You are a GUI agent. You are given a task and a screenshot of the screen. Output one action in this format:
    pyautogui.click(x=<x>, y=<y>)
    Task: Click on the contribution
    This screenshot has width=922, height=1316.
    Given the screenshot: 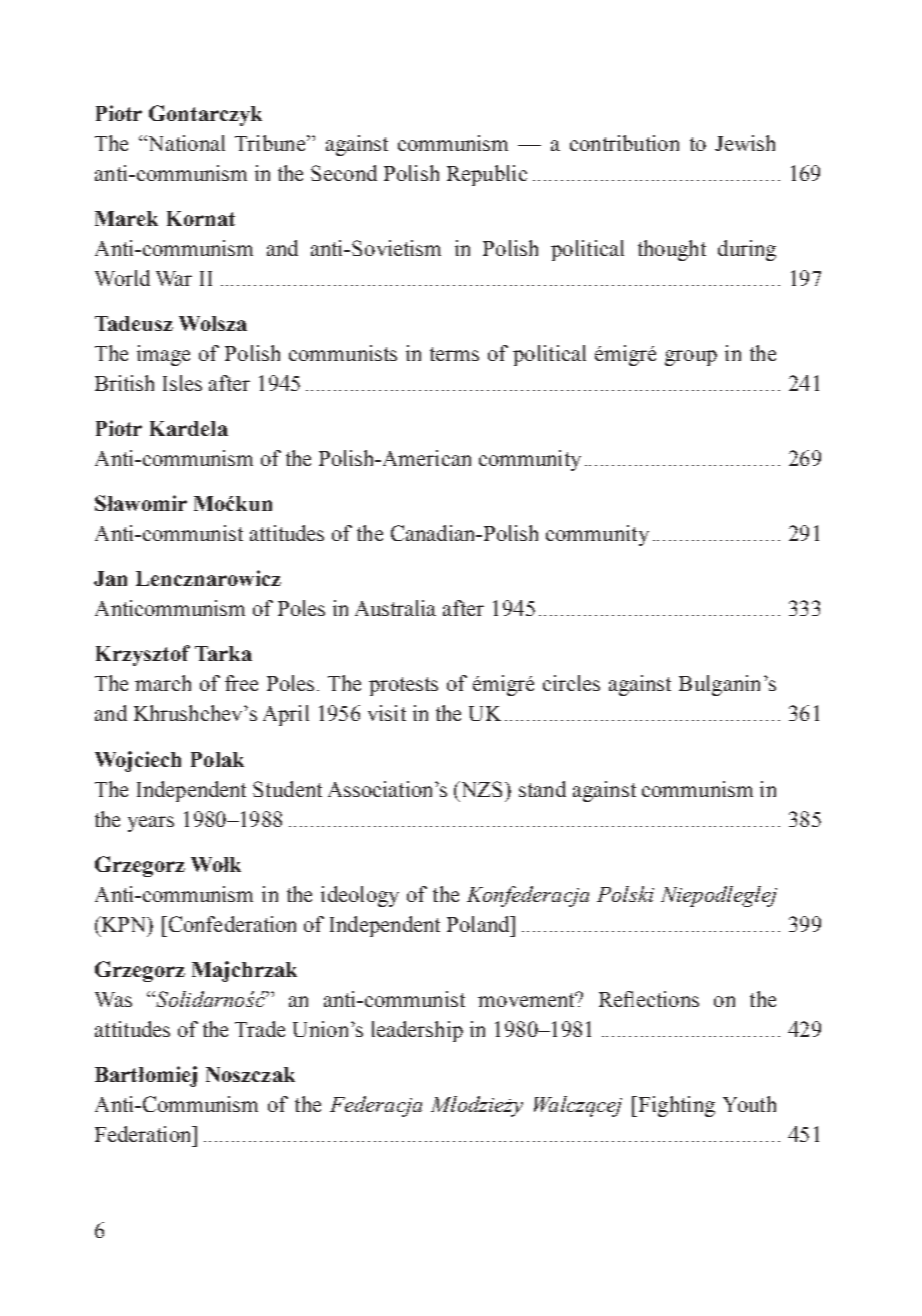 What is the action you would take?
    pyautogui.click(x=624, y=143)
